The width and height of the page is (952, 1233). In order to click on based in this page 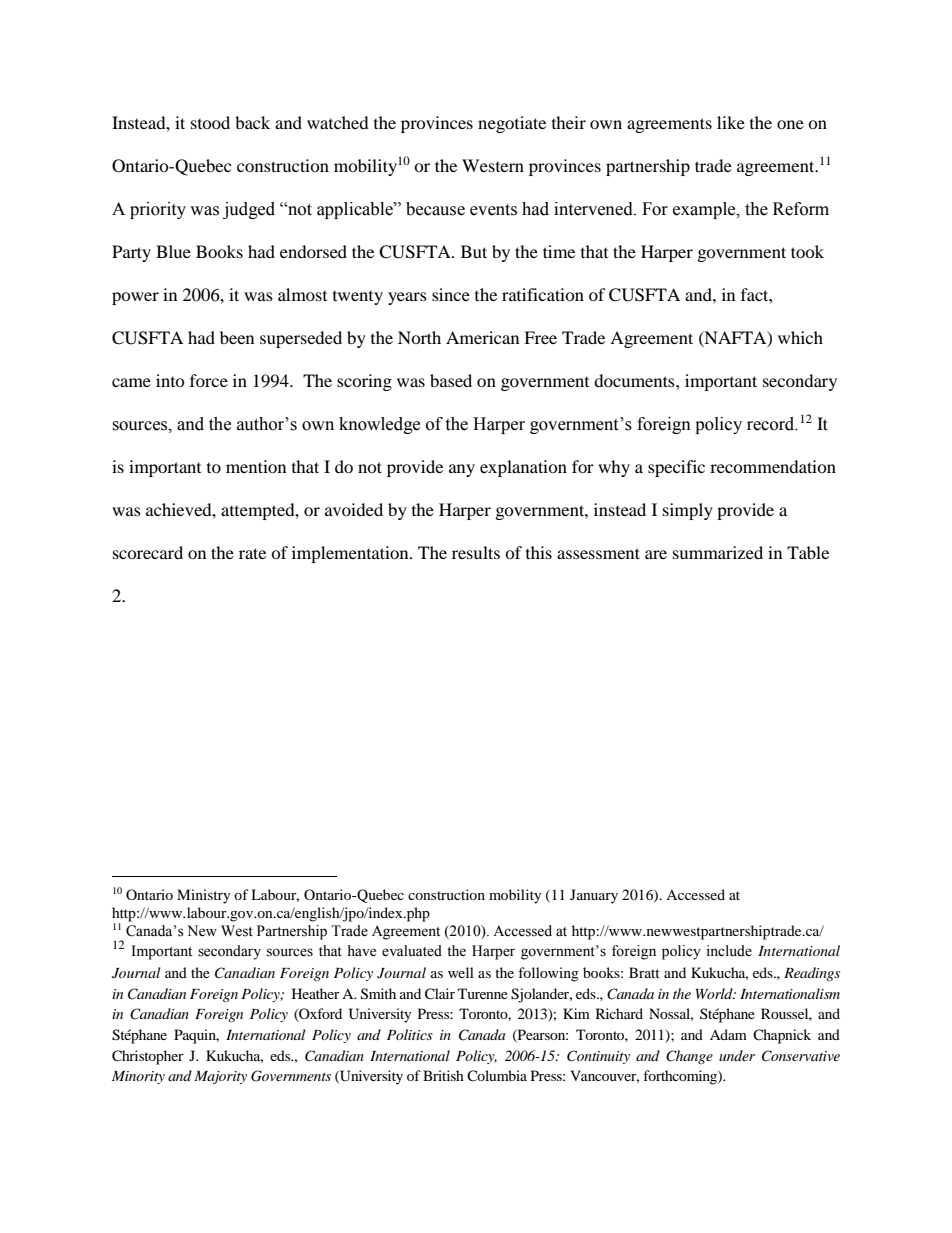, I will do `click(451, 380)`.
